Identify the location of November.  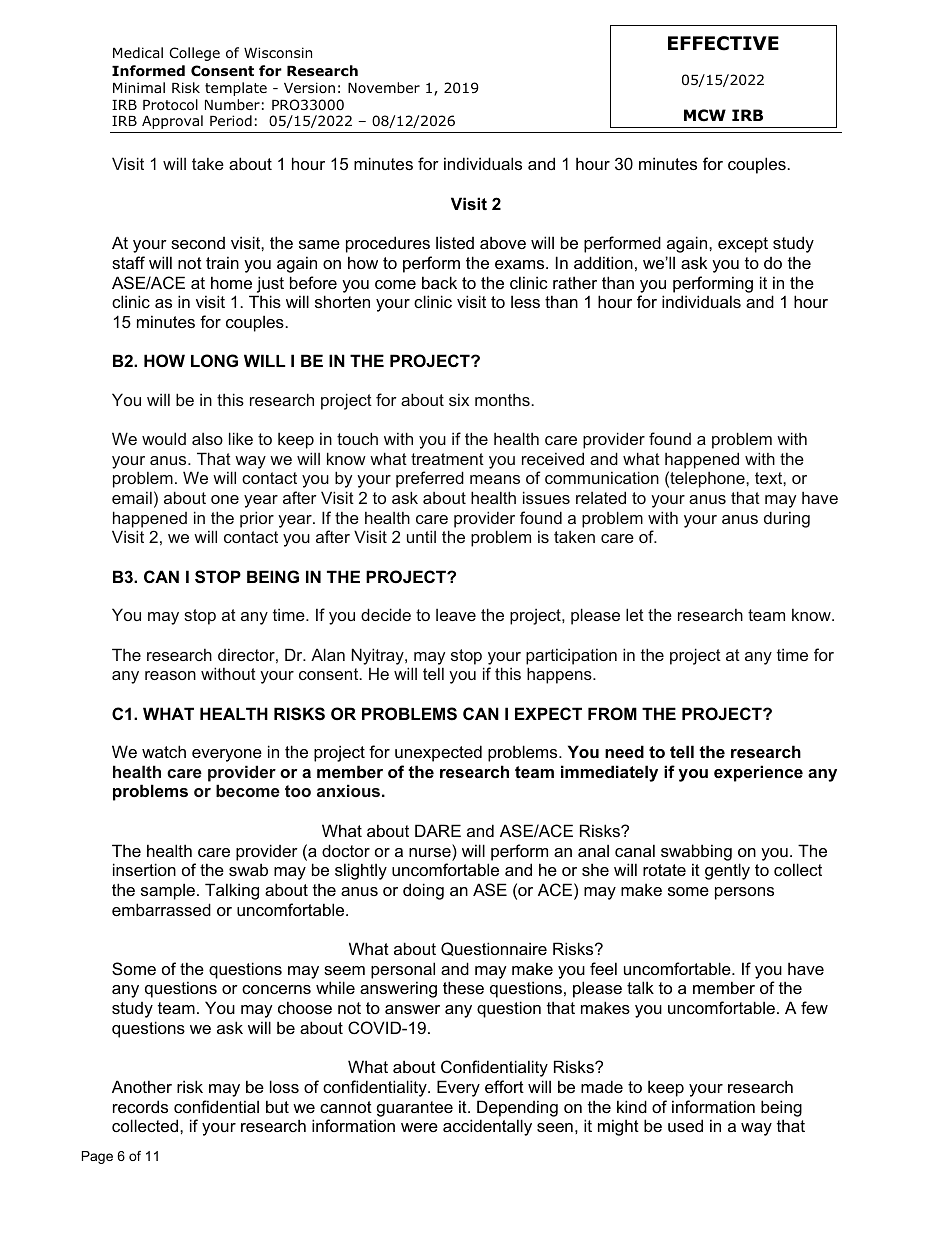
(384, 87).
